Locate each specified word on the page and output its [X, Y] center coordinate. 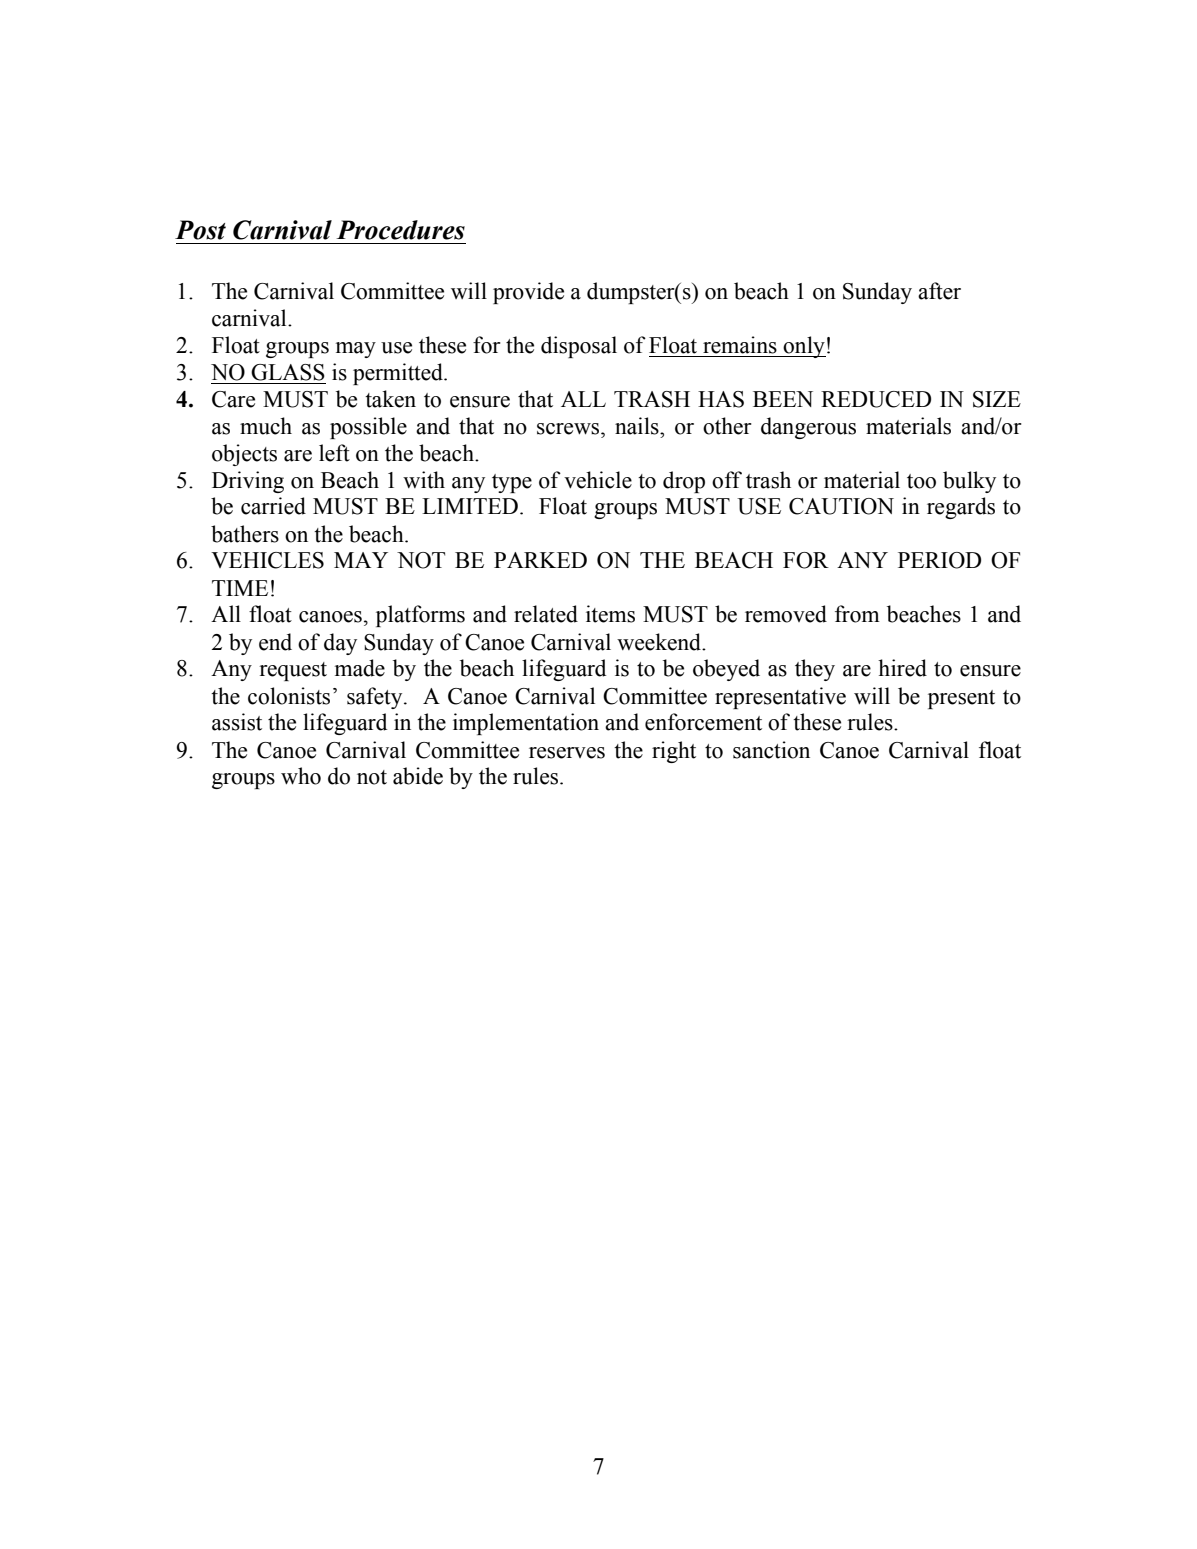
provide [528, 293]
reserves [567, 753]
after [939, 291]
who [301, 776]
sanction [771, 750]
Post [200, 230]
